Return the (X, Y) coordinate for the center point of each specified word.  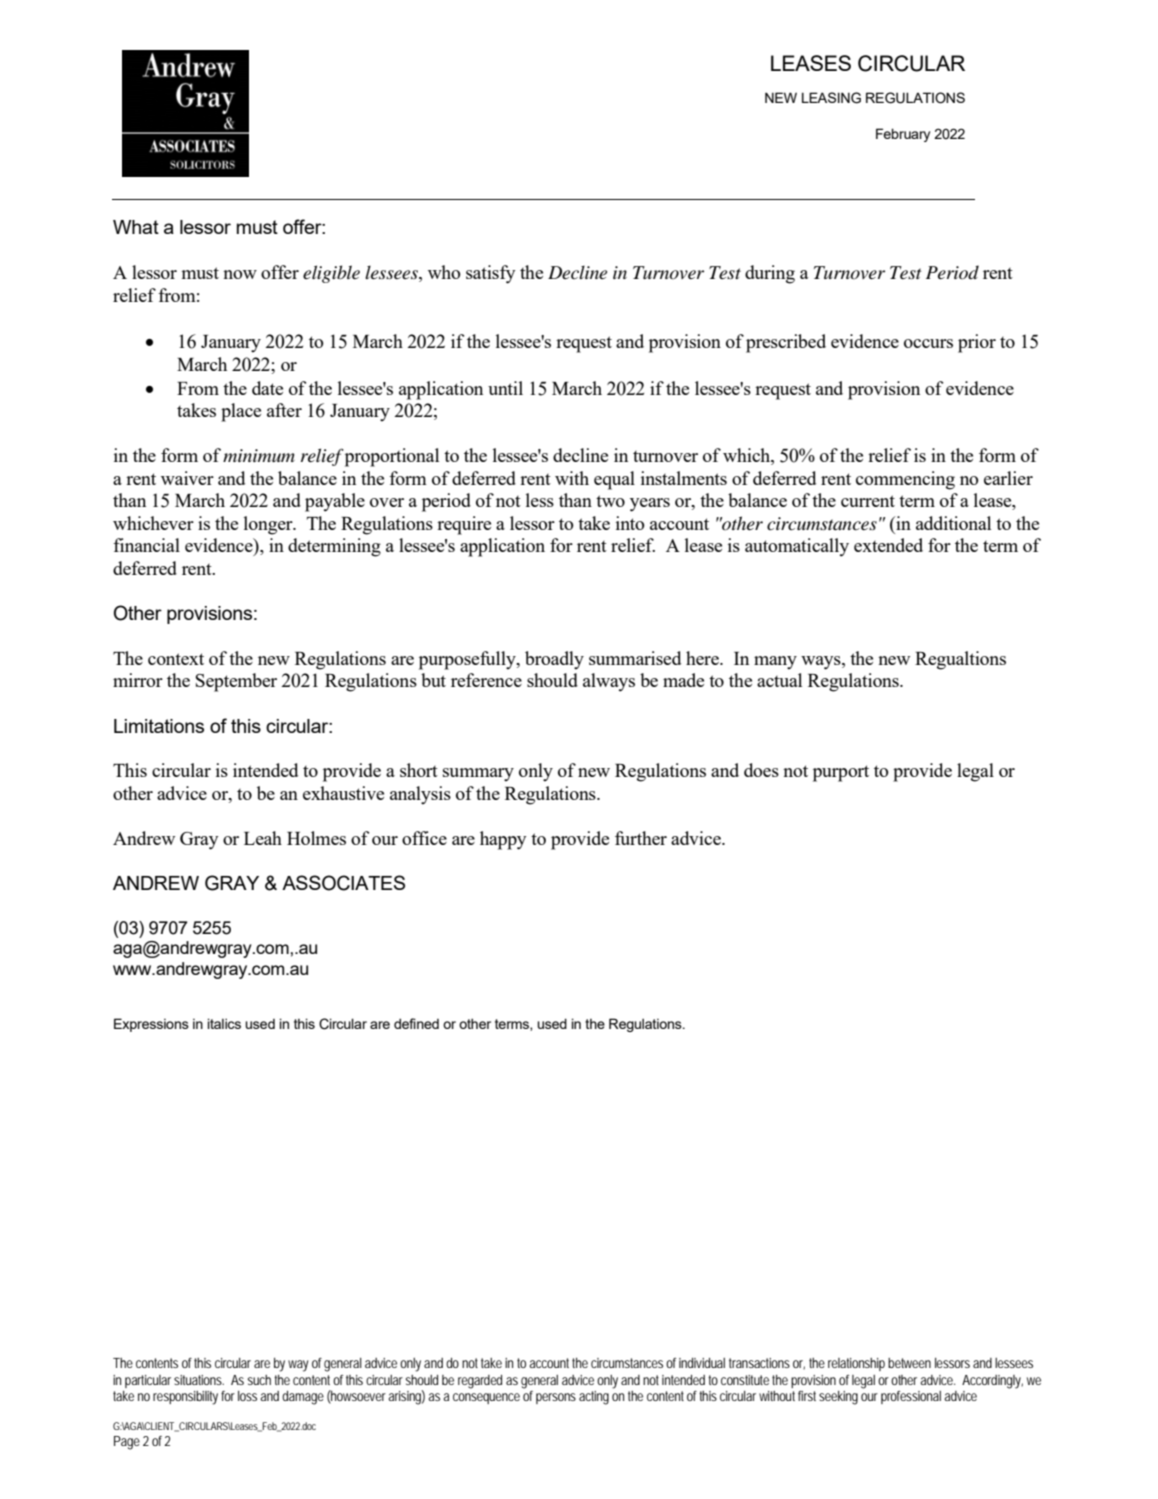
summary (478, 775)
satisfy (490, 274)
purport (841, 773)
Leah (263, 838)
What (136, 227)
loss (247, 1396)
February (903, 135)
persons (556, 1398)
